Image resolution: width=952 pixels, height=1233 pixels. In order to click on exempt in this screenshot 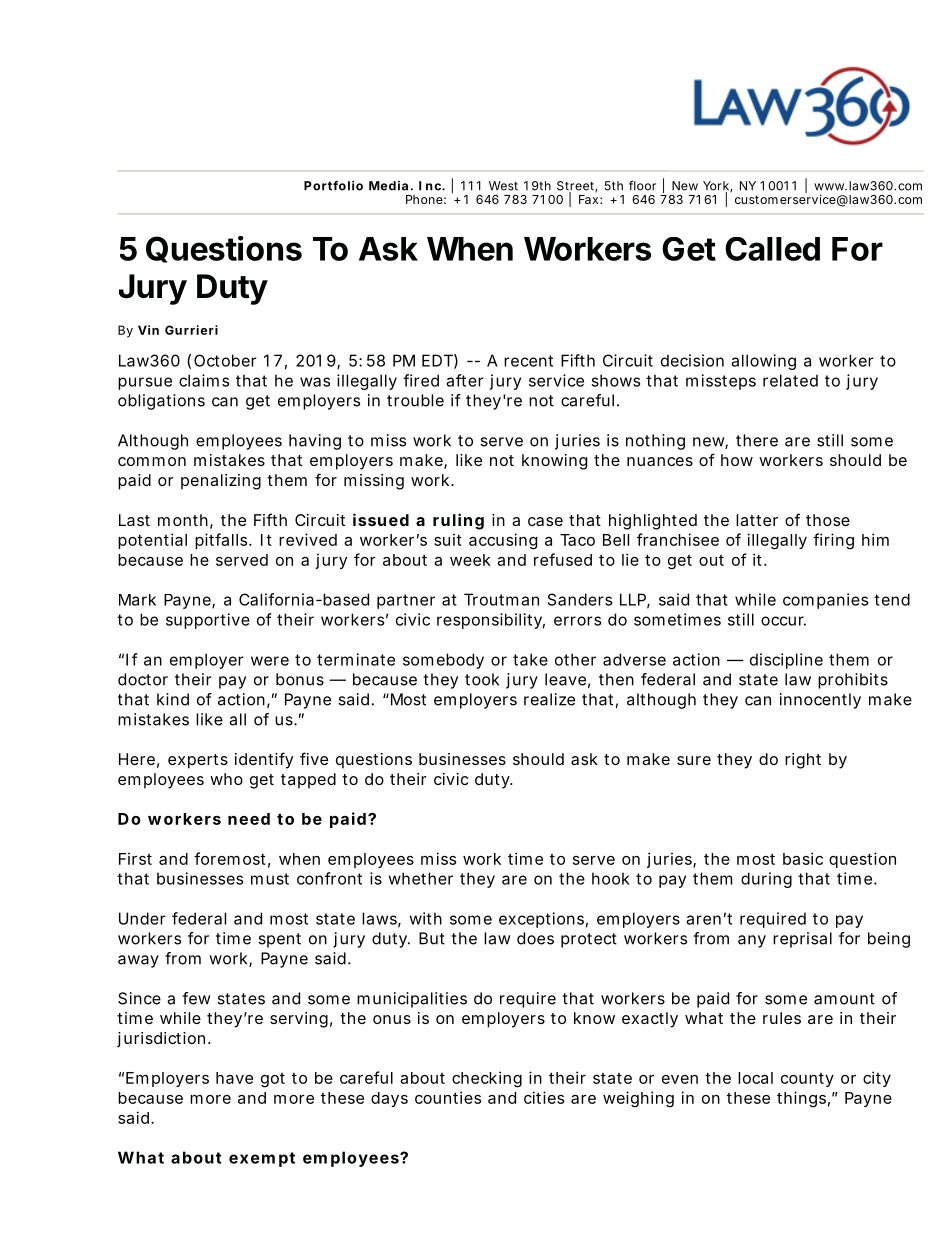, I will do `click(262, 1159)`.
